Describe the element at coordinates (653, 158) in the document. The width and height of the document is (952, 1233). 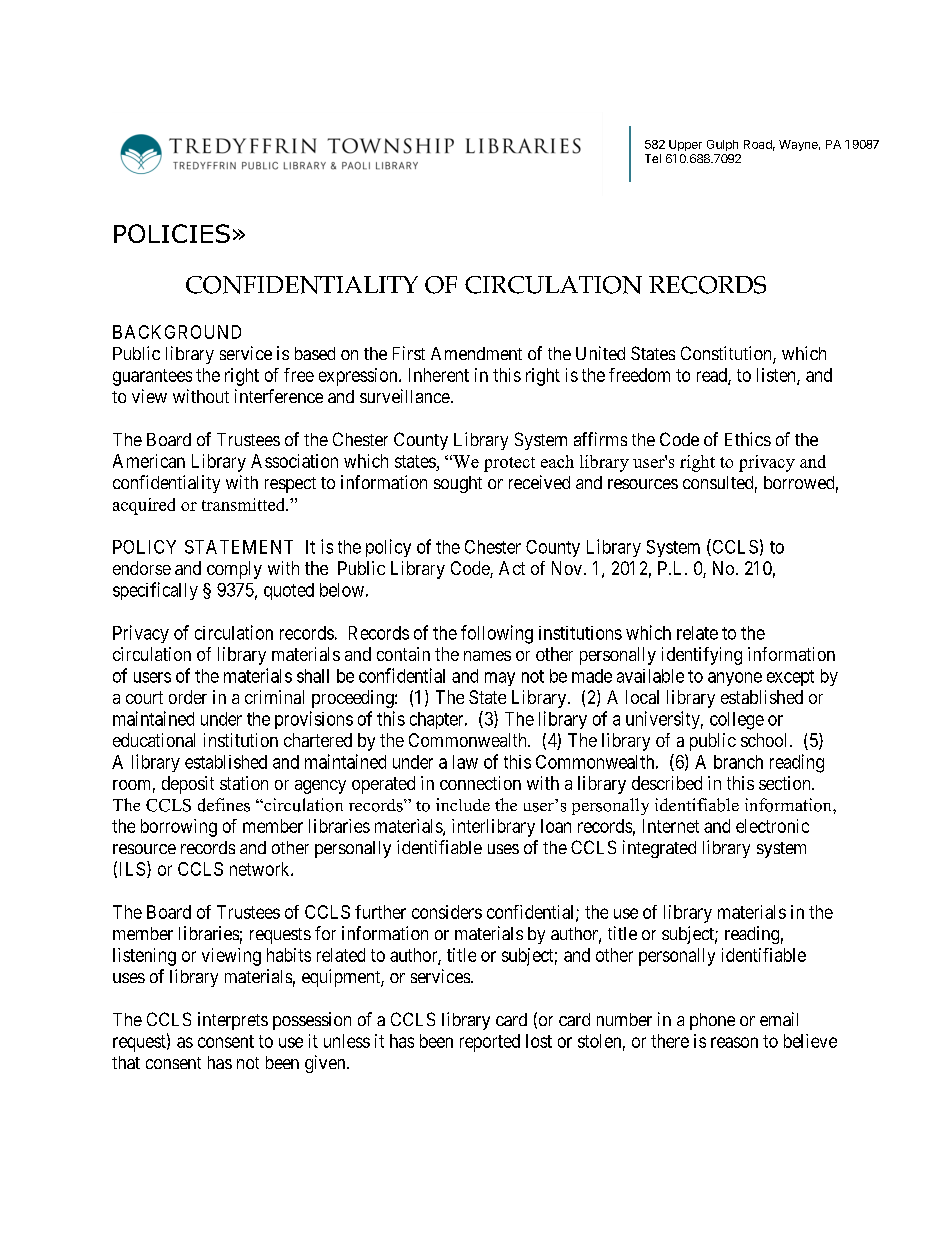
I see `Tel` at that location.
